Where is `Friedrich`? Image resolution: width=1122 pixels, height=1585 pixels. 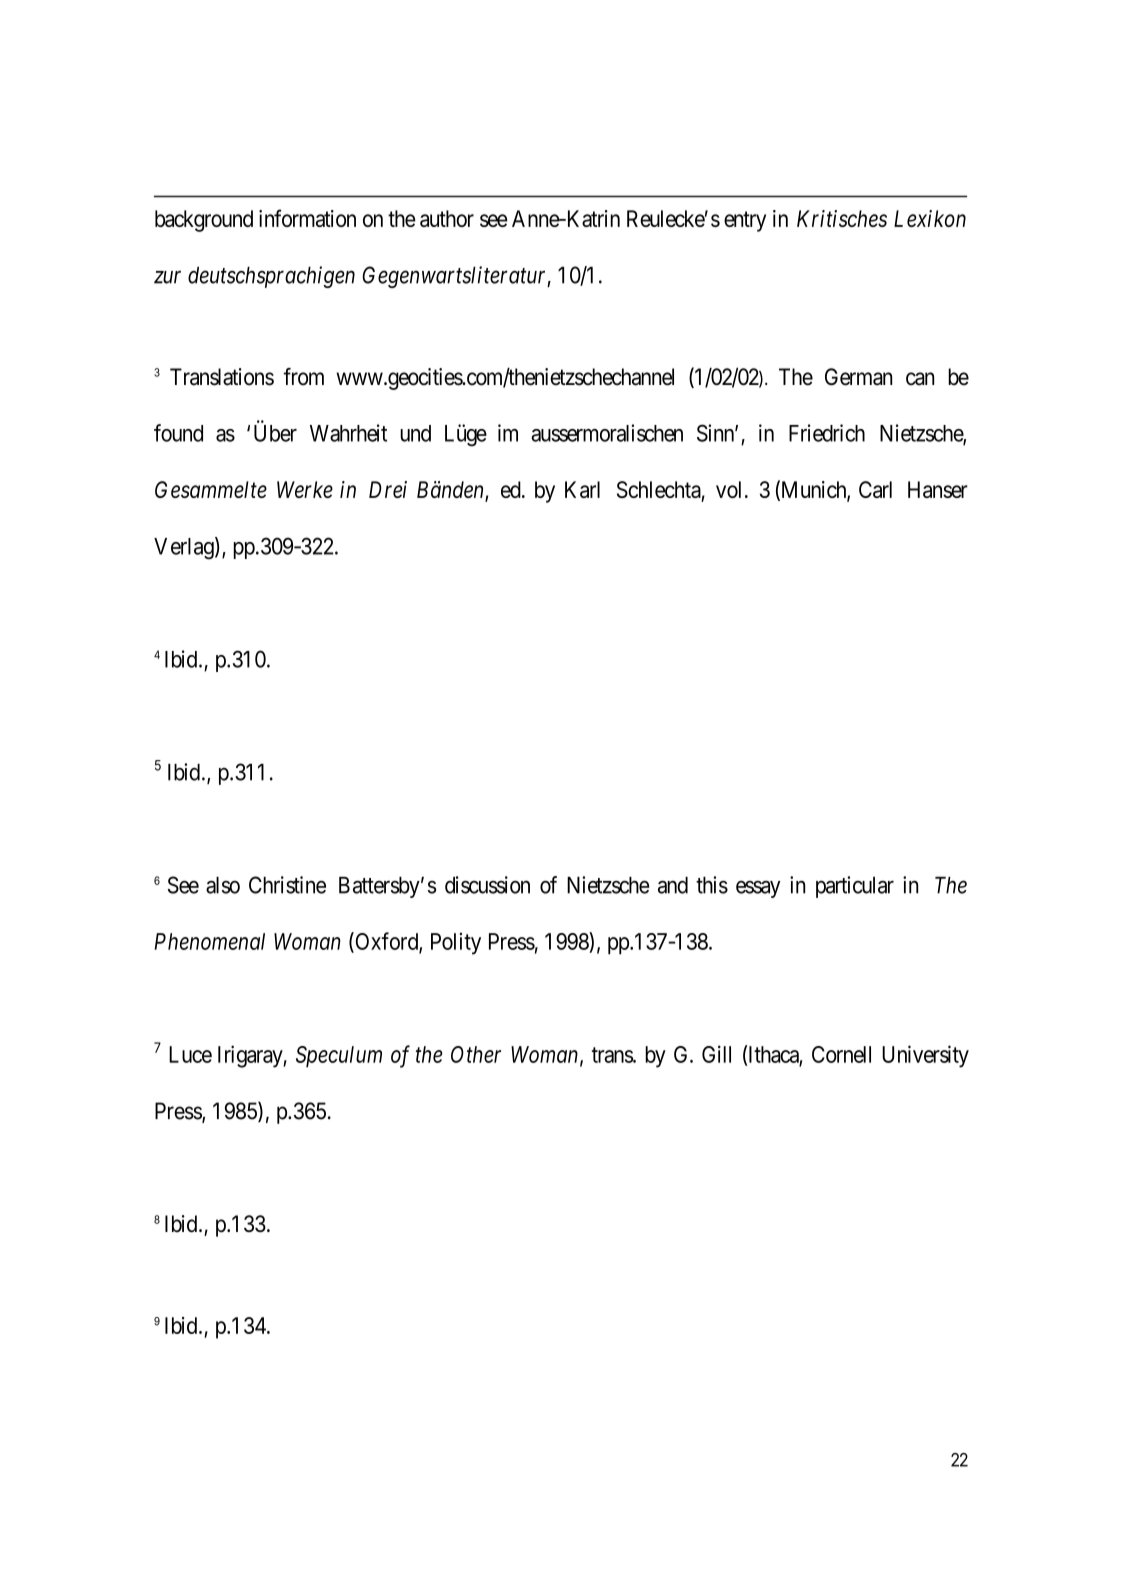
Friedrich is located at coordinates (827, 433).
